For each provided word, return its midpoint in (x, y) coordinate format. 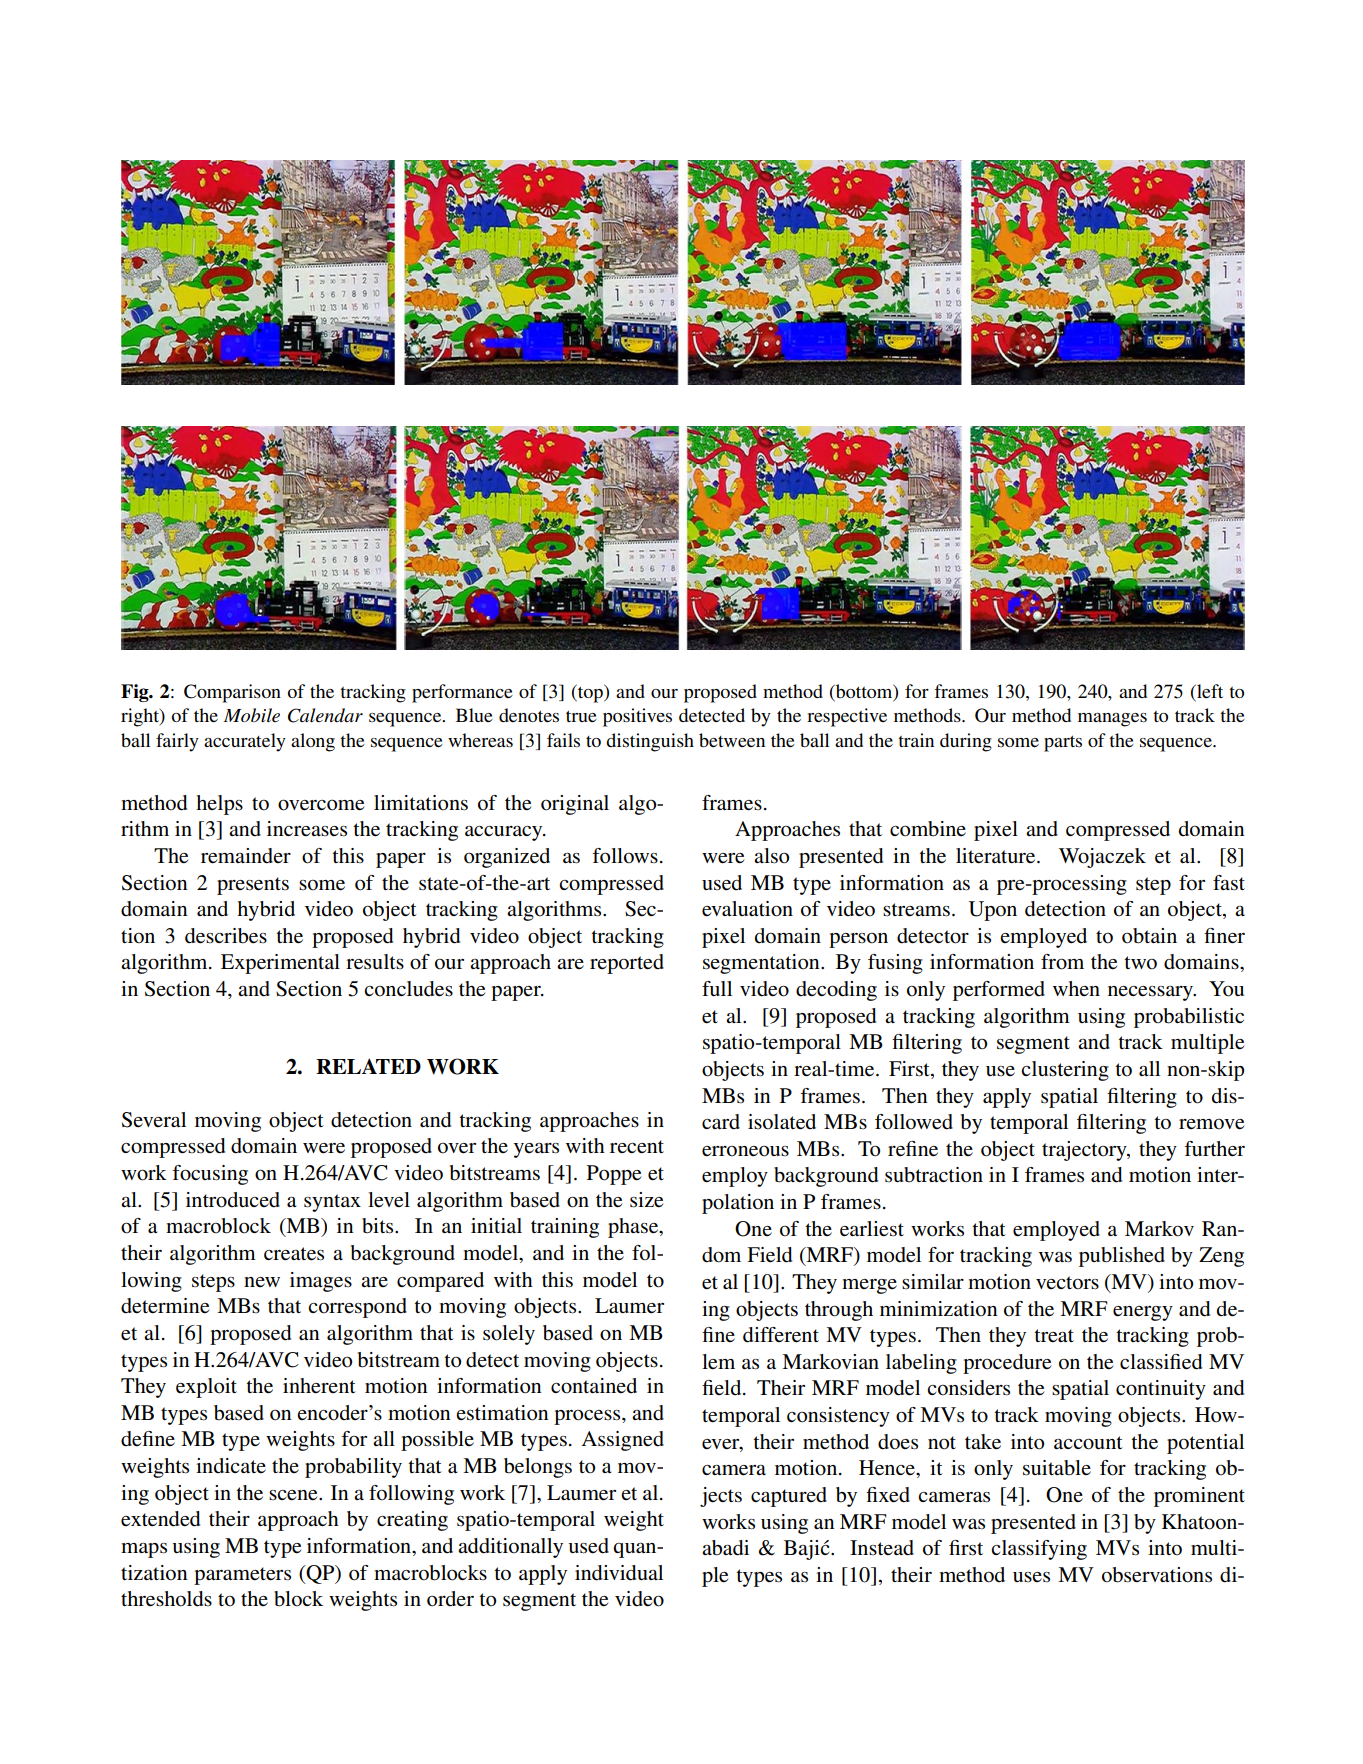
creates (294, 1254)
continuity (1161, 1390)
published (1122, 1257)
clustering (1065, 1071)
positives (637, 717)
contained (594, 1386)
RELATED (368, 1066)
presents (253, 886)
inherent (319, 1386)
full (717, 988)
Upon (993, 911)
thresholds (166, 1599)
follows (625, 856)
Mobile (252, 715)
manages (1112, 720)
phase (634, 1228)
